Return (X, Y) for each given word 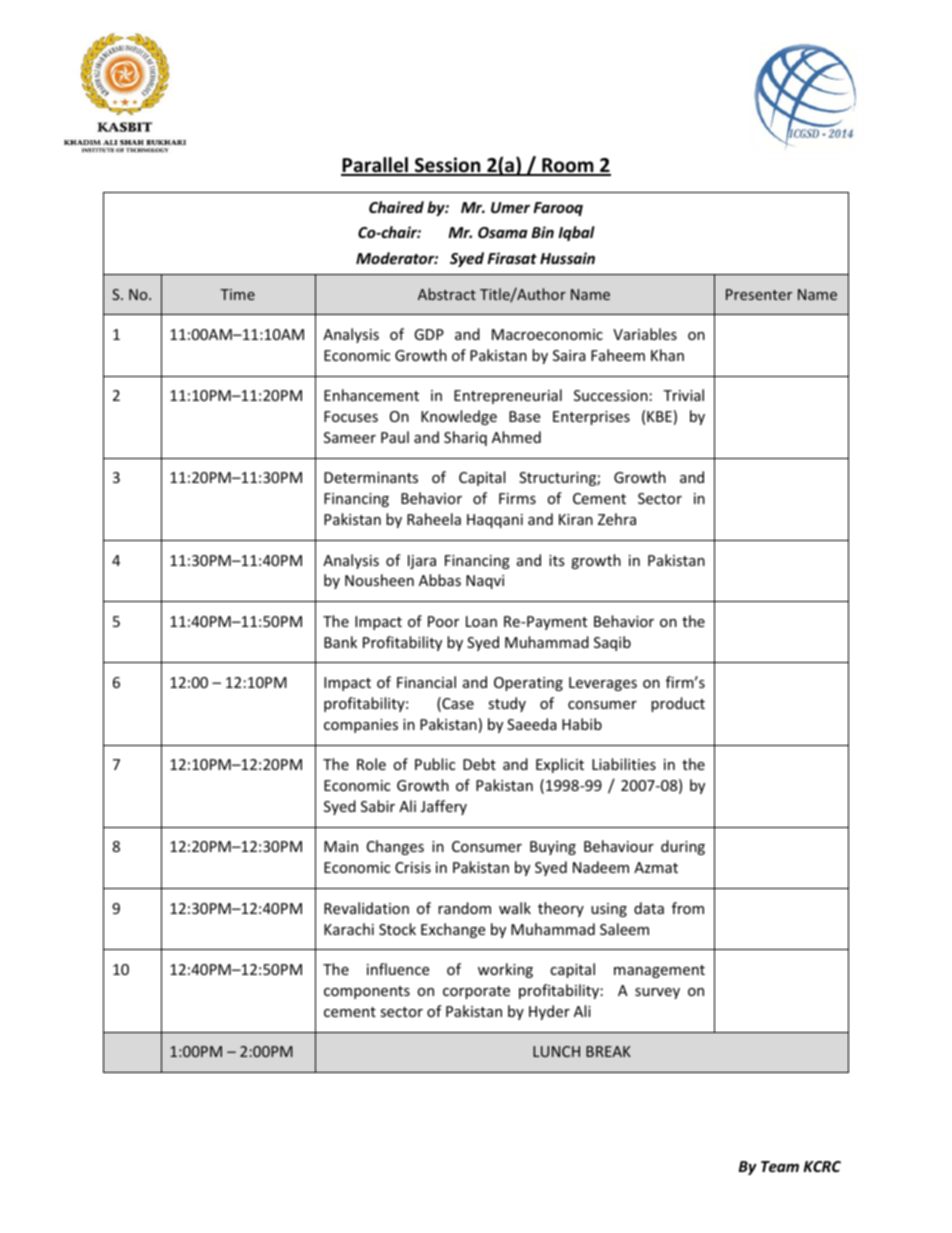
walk (515, 908)
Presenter (759, 294)
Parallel (376, 166)
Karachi (349, 929)
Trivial (683, 395)
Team (780, 1166)
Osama (503, 232)
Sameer (350, 437)
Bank (340, 642)
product (678, 704)
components (367, 992)
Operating (528, 684)
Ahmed (516, 437)
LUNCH (556, 1051)
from (688, 908)
